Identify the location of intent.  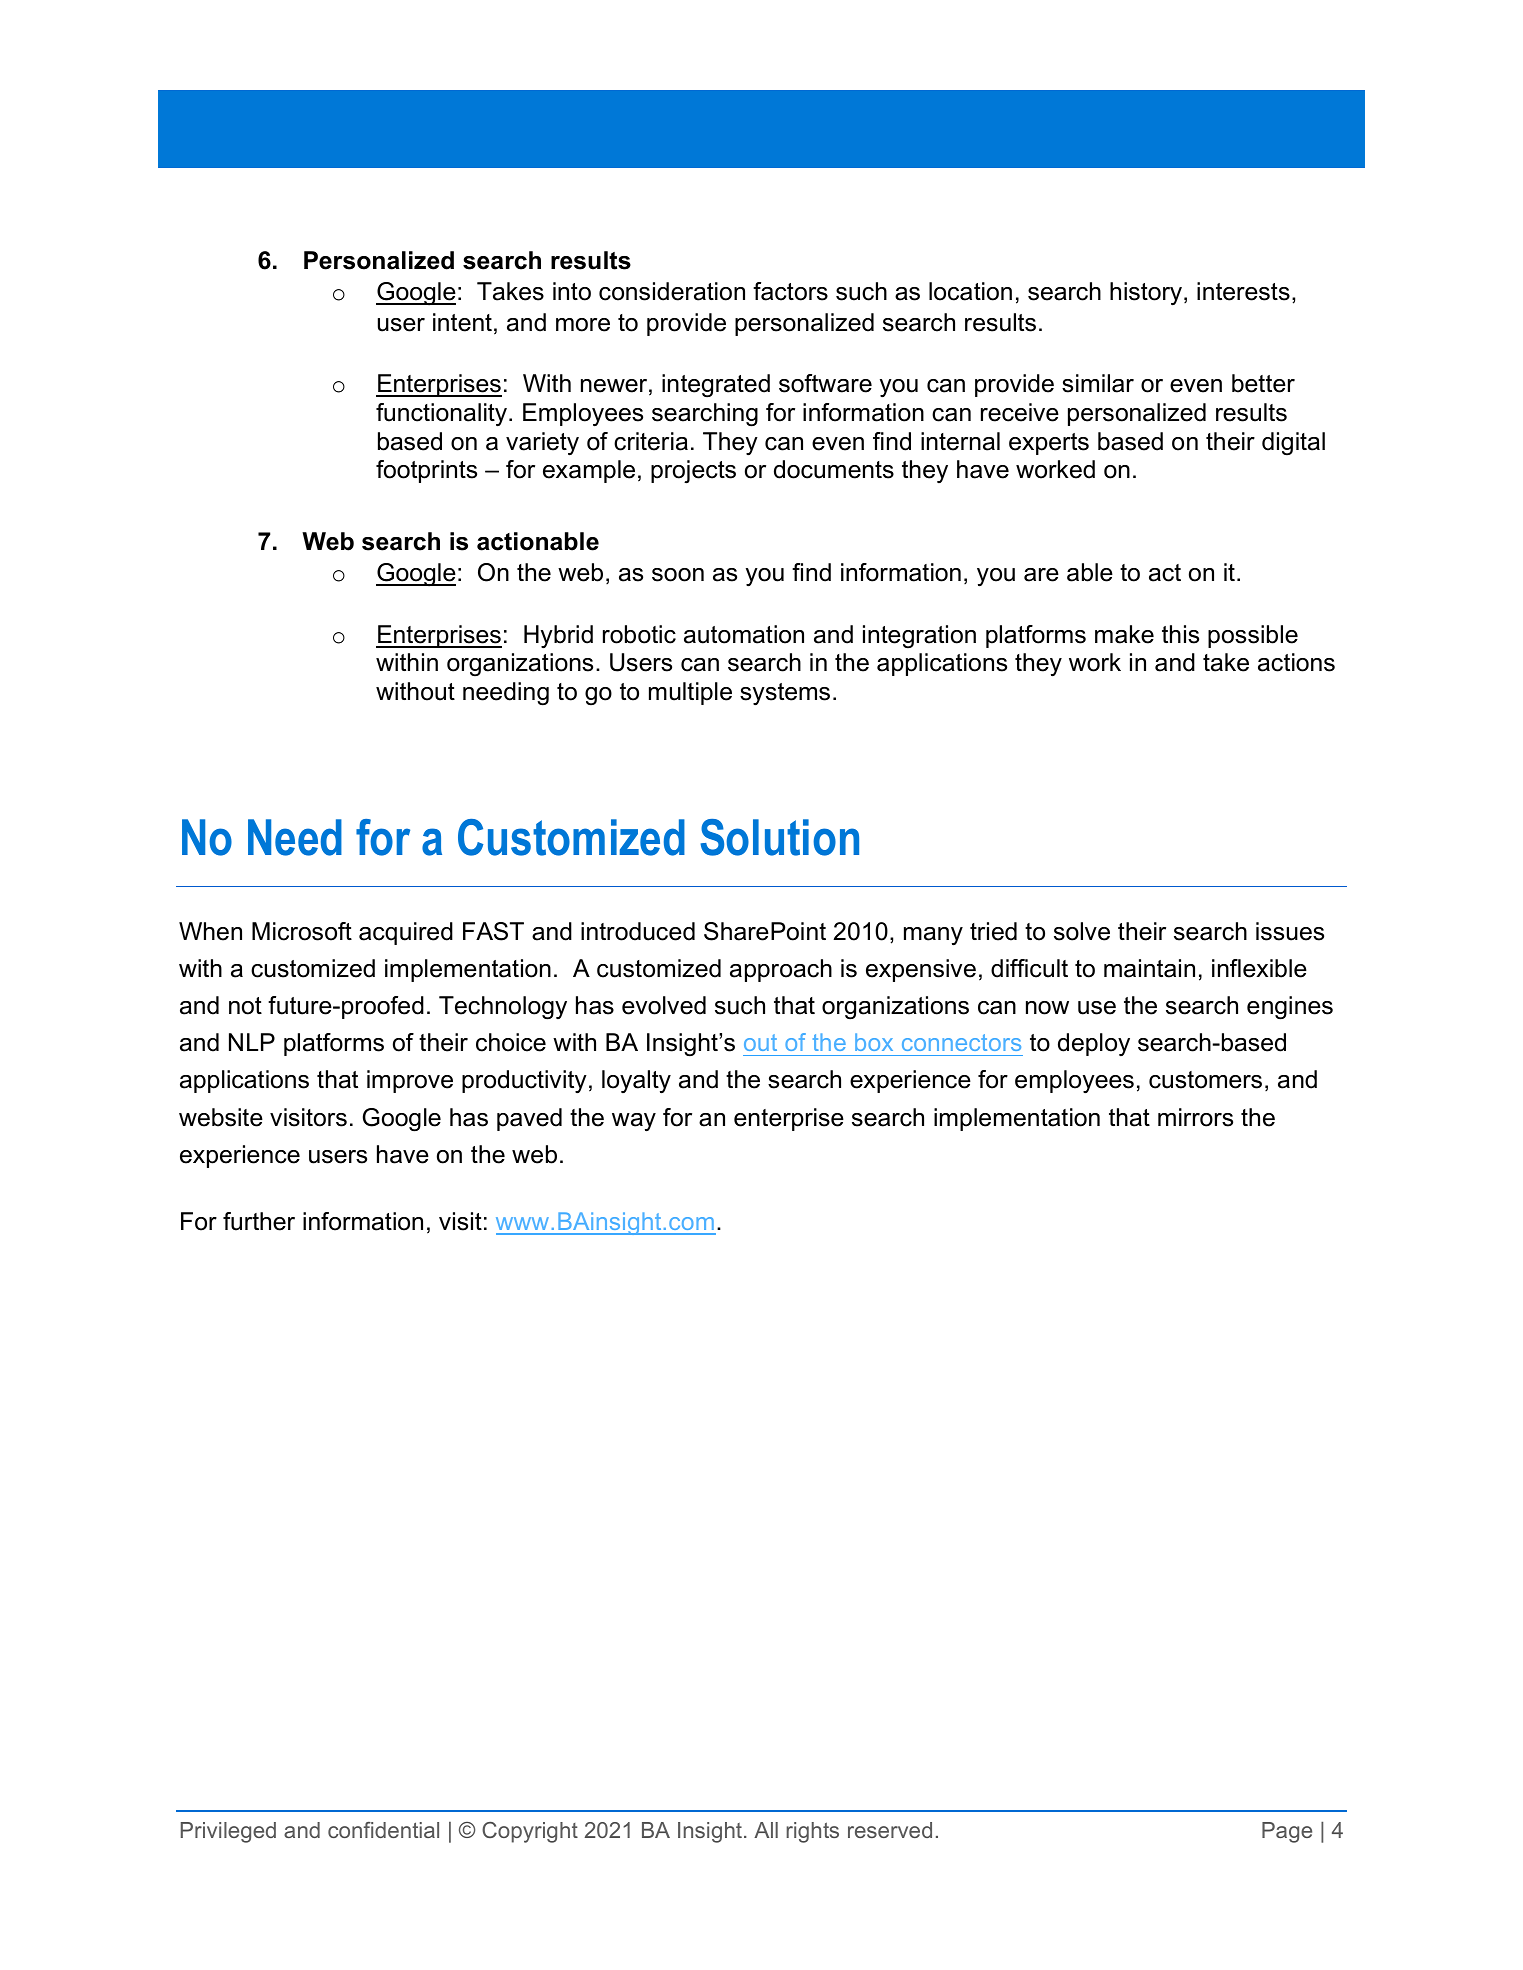
(462, 322).
